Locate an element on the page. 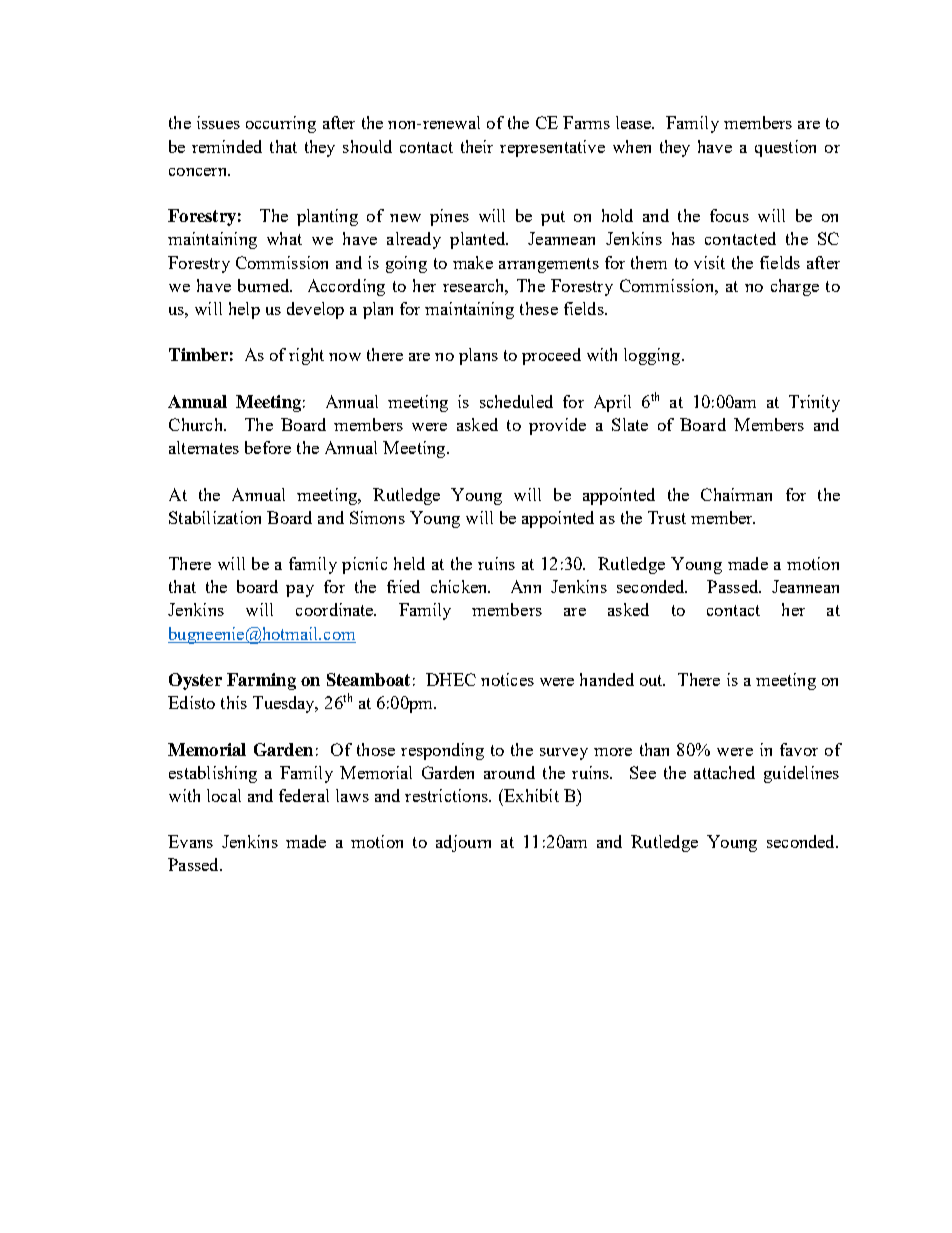  federal is located at coordinates (304, 795).
